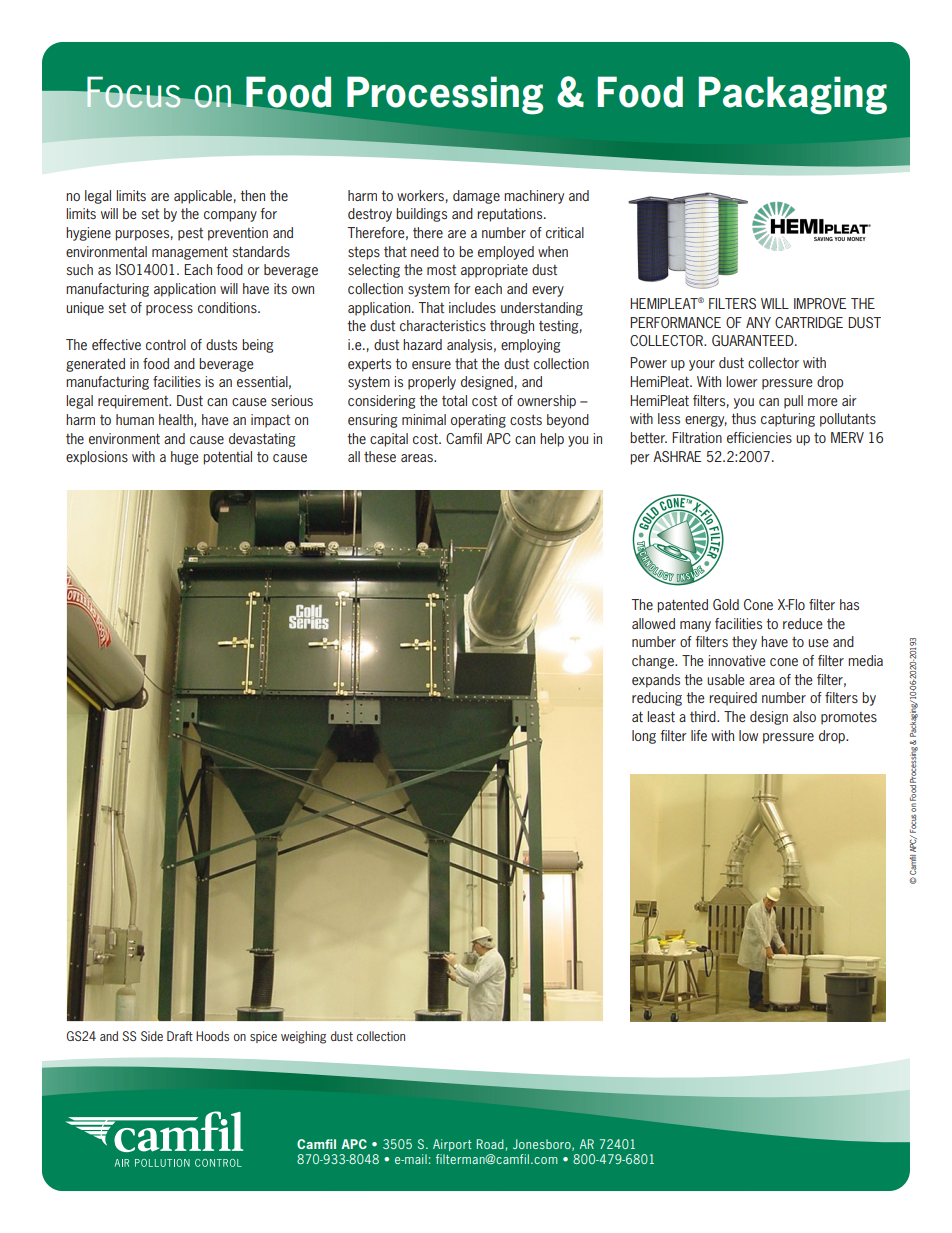 The width and height of the document is (952, 1233). I want to click on change, so click(654, 662).
